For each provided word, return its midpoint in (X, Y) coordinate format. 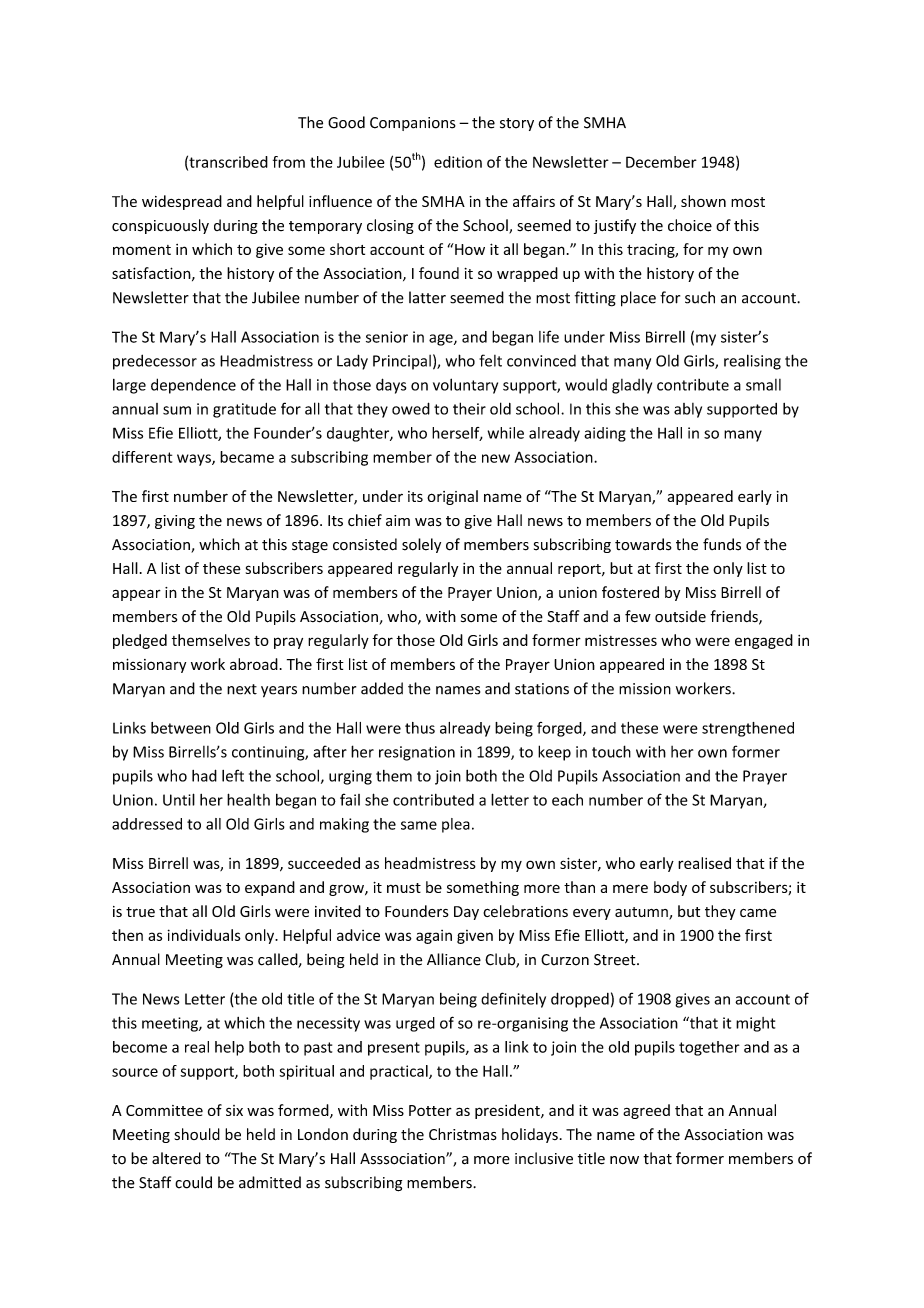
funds (722, 544)
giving (175, 522)
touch (611, 751)
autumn (642, 913)
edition (458, 162)
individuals (204, 935)
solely (421, 545)
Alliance (454, 959)
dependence (193, 386)
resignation (417, 753)
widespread (182, 202)
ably (688, 410)
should (197, 1134)
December (661, 162)
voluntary (465, 386)
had (204, 775)
